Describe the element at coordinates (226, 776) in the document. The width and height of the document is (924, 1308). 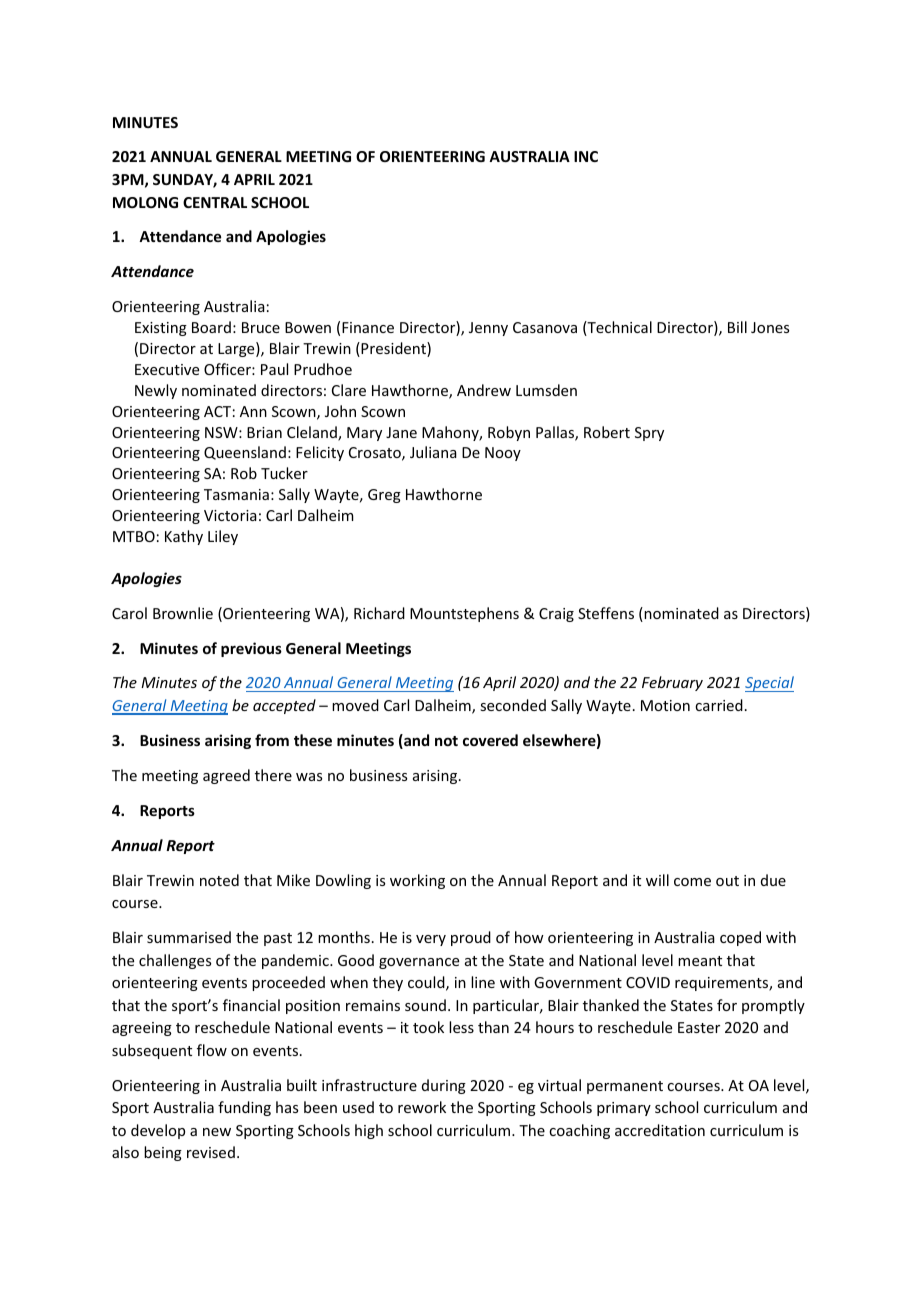
I see `agreed` at that location.
